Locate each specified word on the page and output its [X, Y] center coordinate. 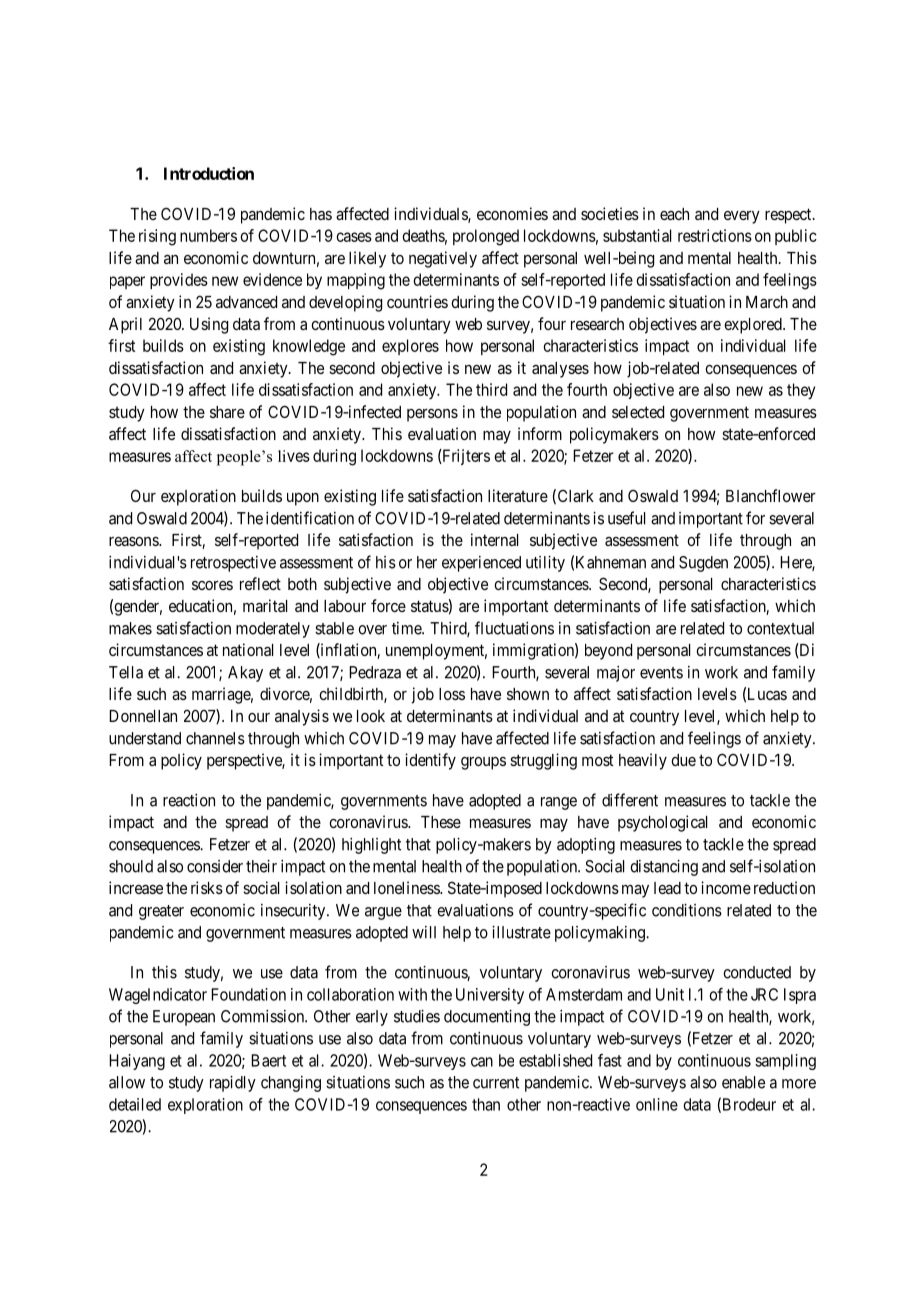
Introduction [209, 173]
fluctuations [514, 628]
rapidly [233, 1084]
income [726, 887]
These [441, 822]
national [248, 649]
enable [743, 1082]
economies [512, 213]
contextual [780, 628]
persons [432, 415]
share [227, 412]
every [742, 217]
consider [215, 866]
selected [638, 412]
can [482, 1062]
